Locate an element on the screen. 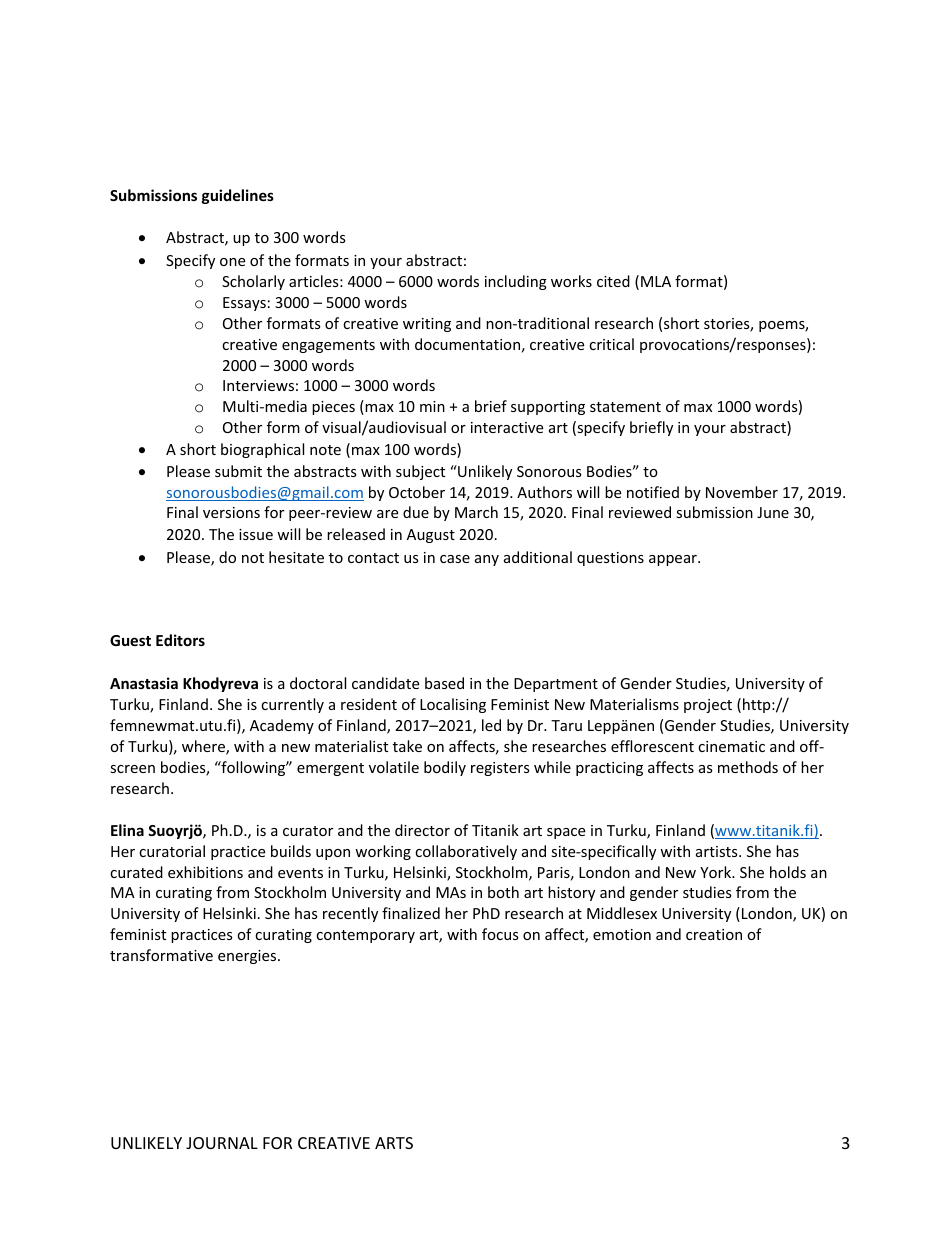 The height and width of the screenshot is (1233, 952). York is located at coordinates (717, 872).
